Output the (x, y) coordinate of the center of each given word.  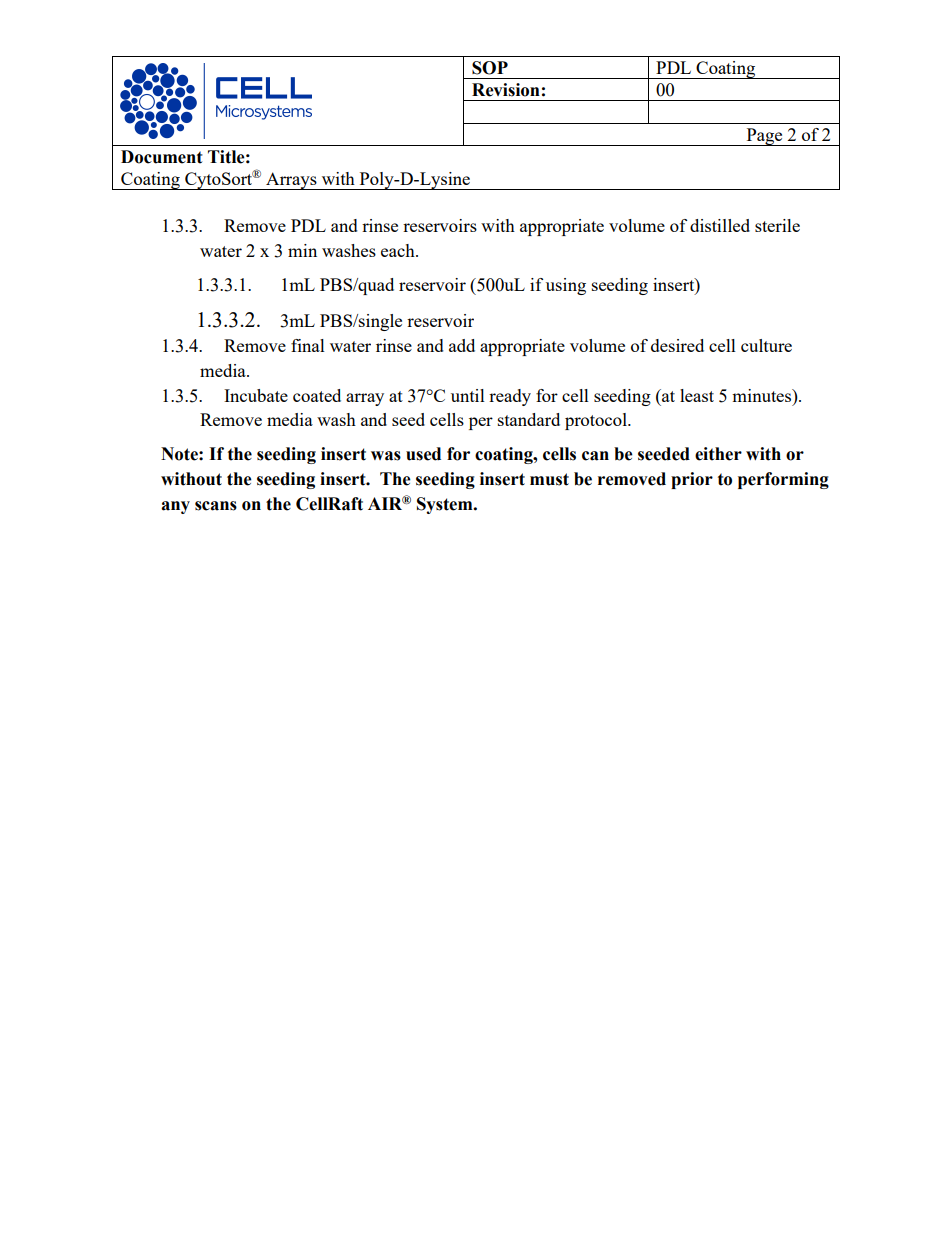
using (566, 286)
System (446, 505)
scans (216, 506)
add (462, 345)
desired (677, 345)
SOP (490, 68)
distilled (720, 225)
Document (162, 157)
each (399, 250)
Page (764, 137)
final (308, 345)
